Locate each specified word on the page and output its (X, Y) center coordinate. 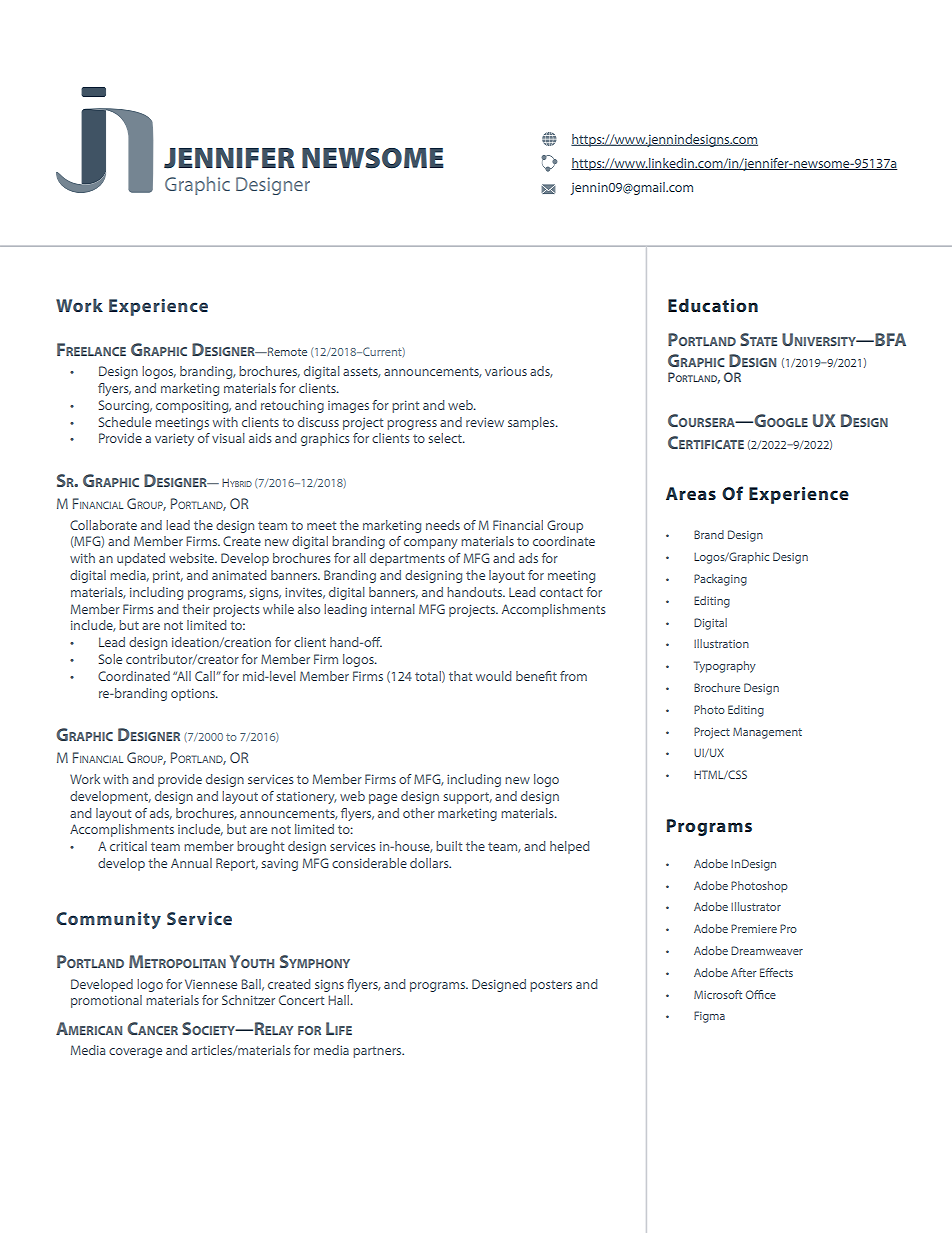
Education (713, 305)
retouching (292, 406)
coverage (135, 1053)
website (193, 558)
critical (128, 846)
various (506, 371)
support (467, 798)
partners (378, 1052)
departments (407, 559)
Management (767, 733)
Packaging (720, 580)
